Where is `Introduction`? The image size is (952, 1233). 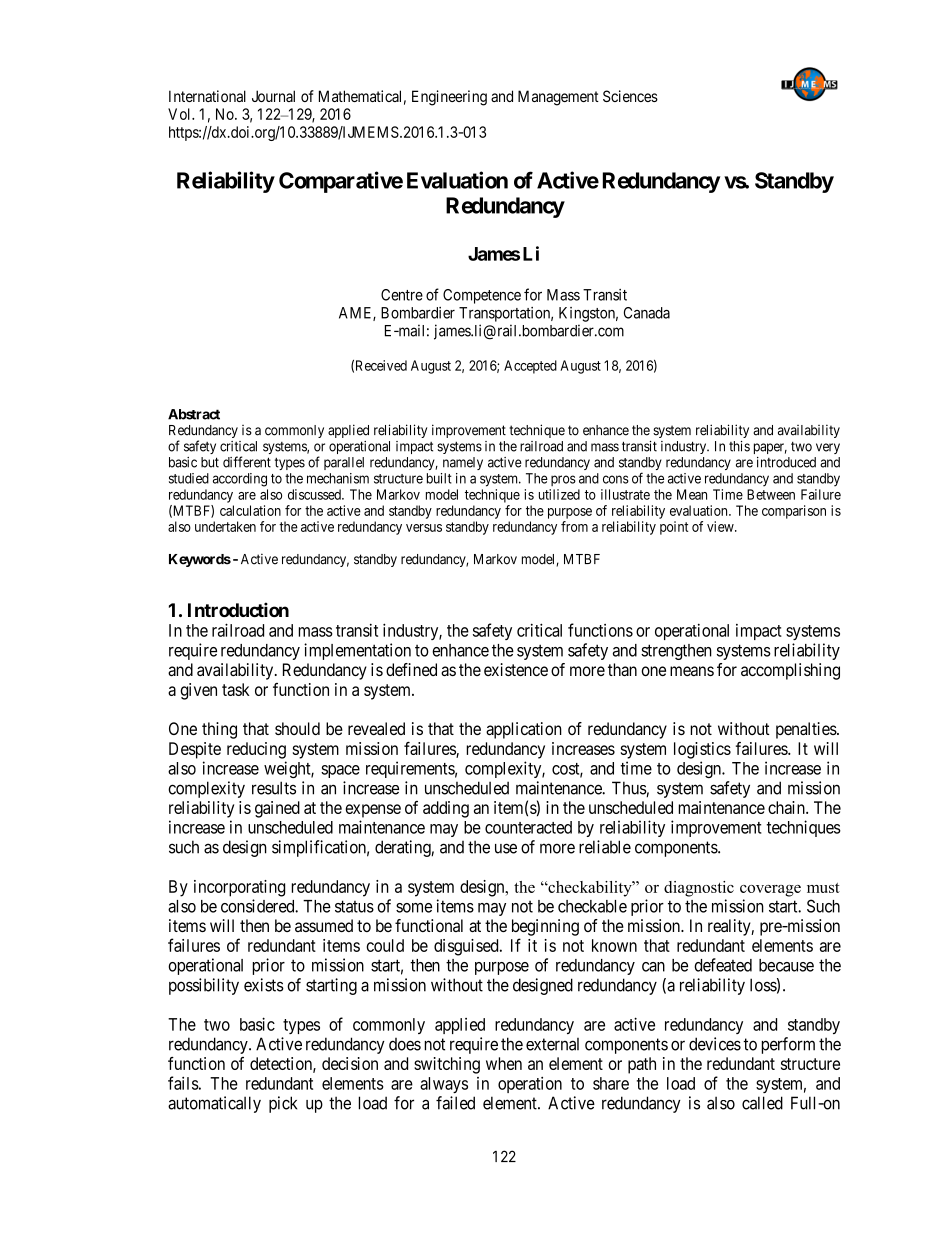
Introduction is located at coordinates (238, 609).
